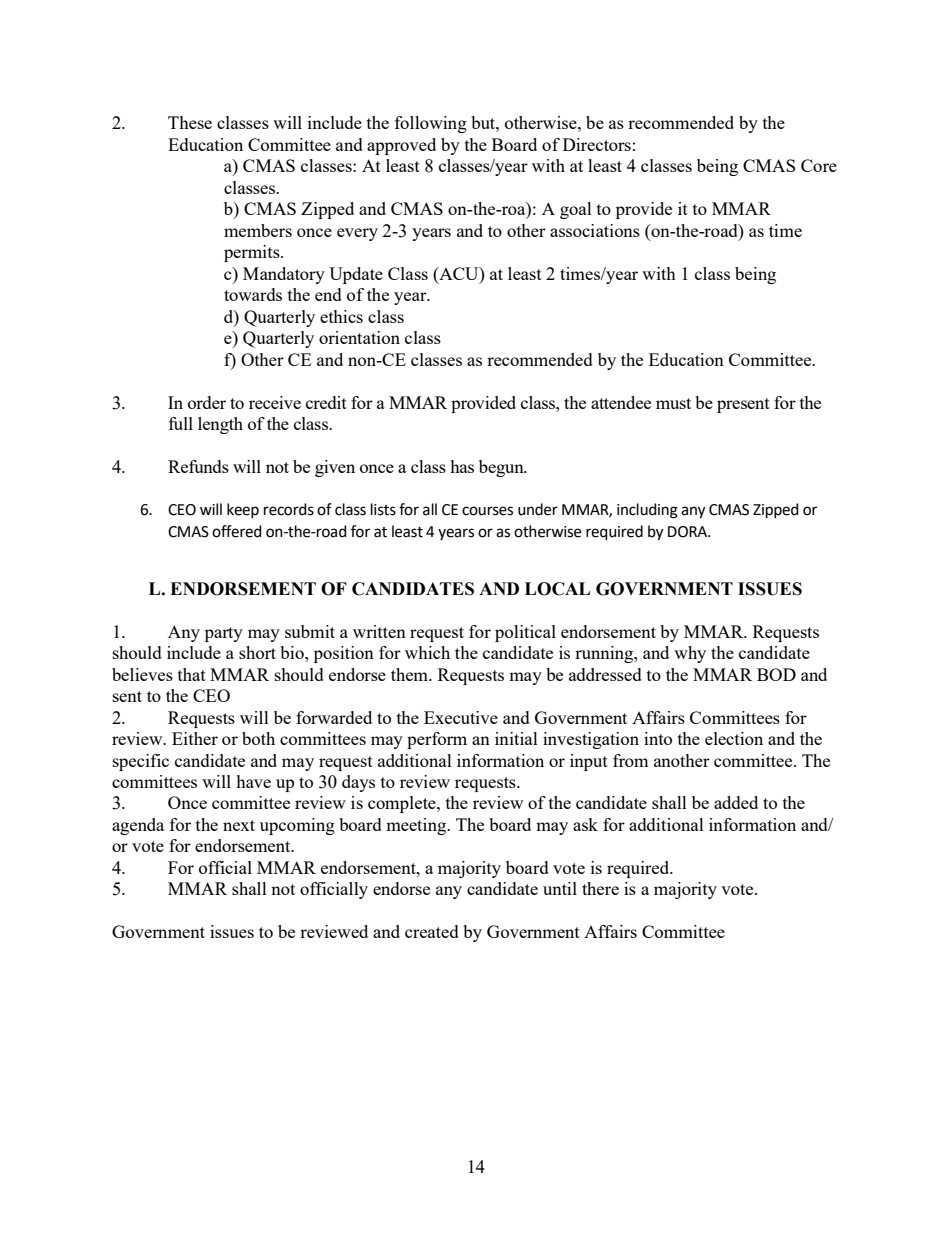 The height and width of the image is (1233, 952). I want to click on next, so click(239, 825).
